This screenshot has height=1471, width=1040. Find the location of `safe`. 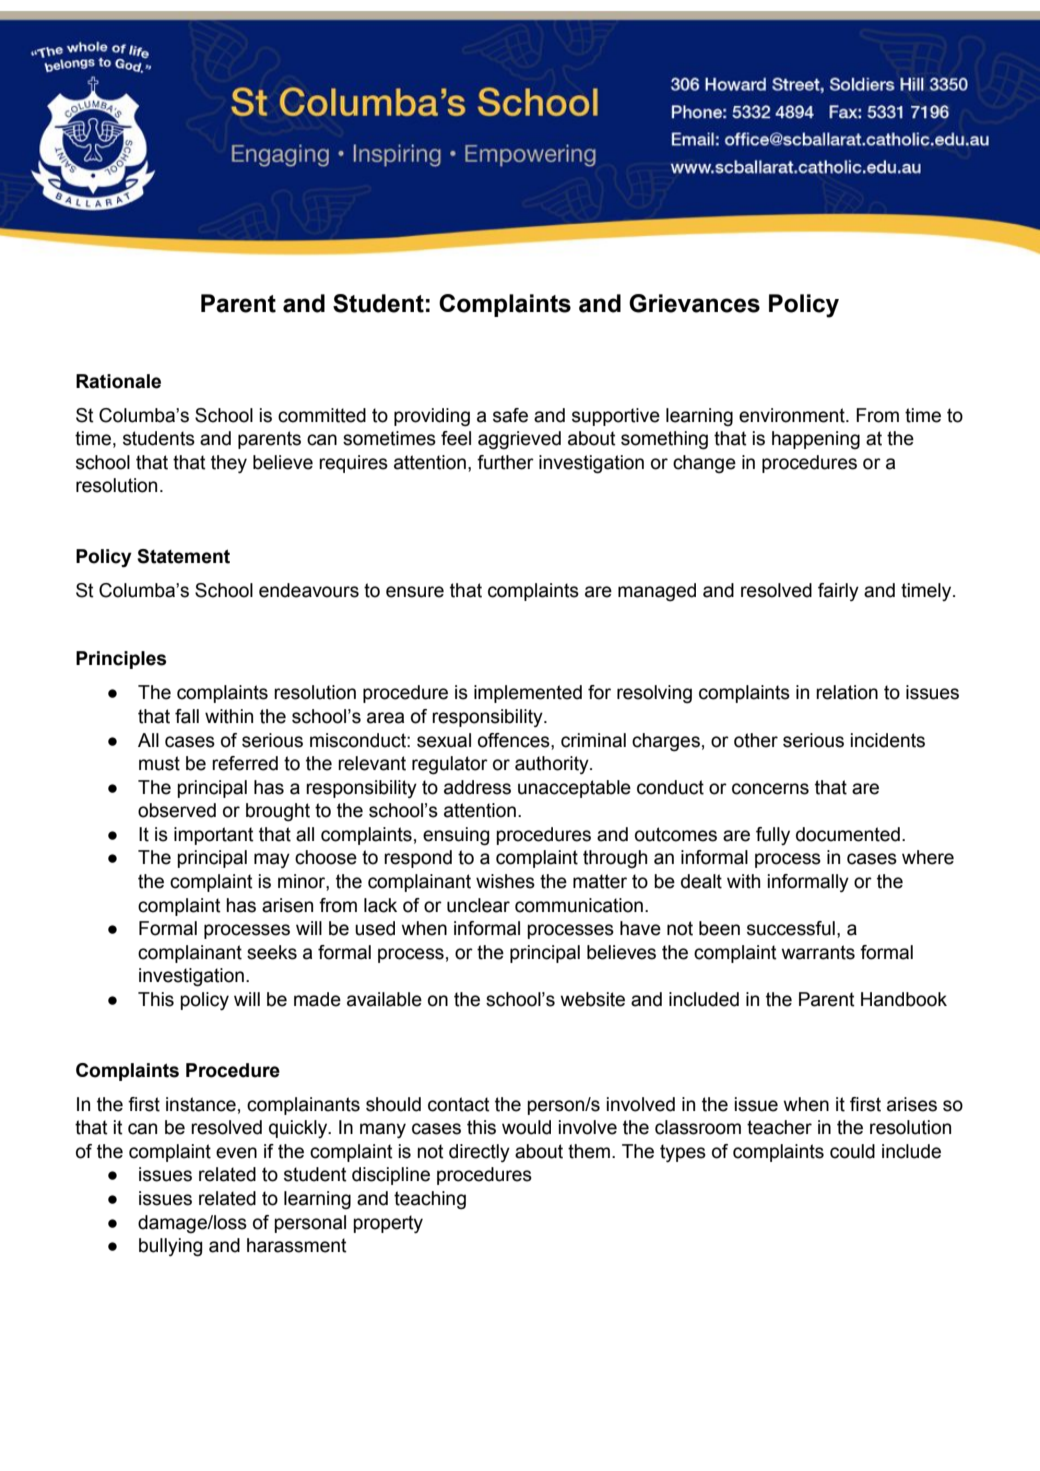

safe is located at coordinates (510, 415).
